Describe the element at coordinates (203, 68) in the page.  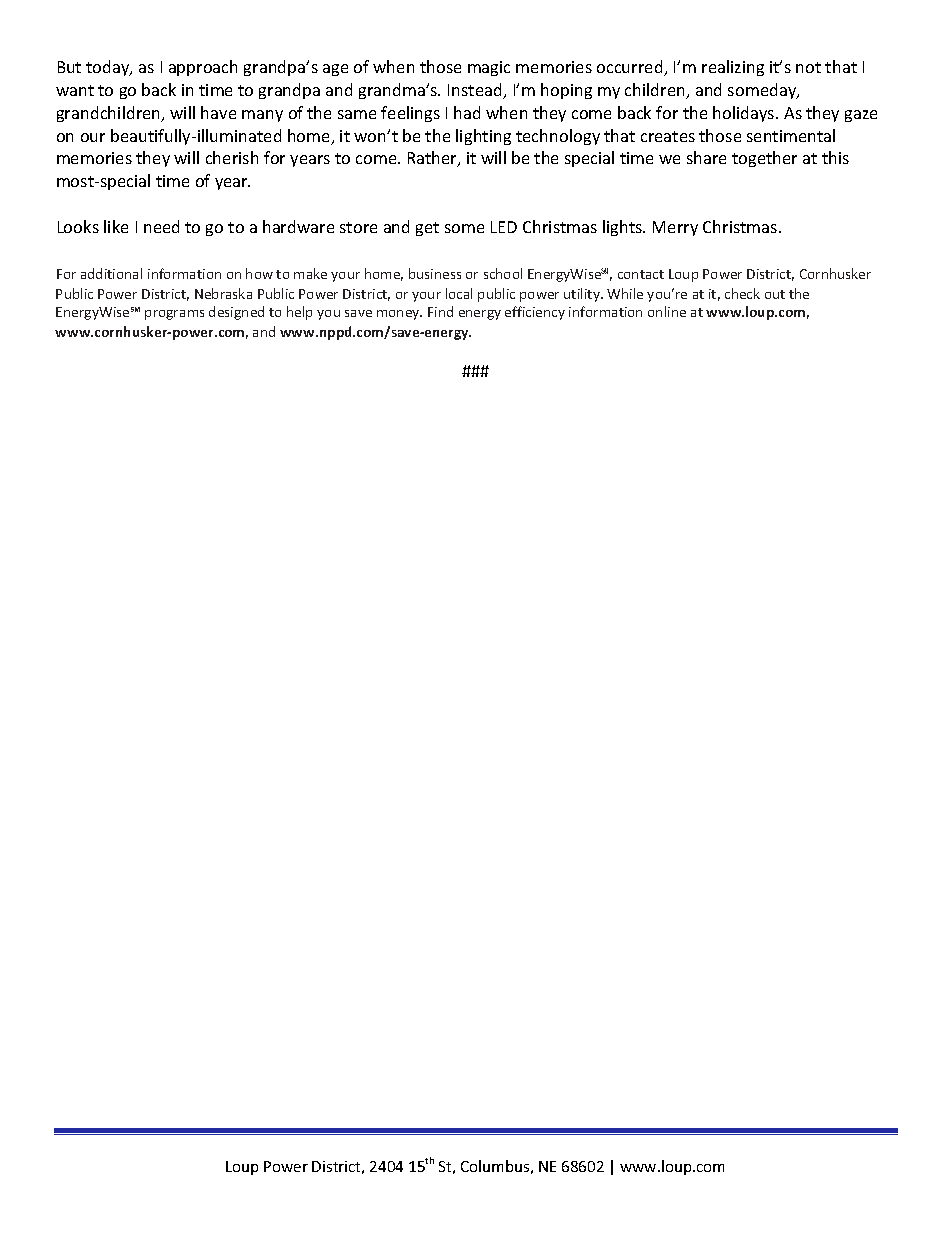
I see `approach` at that location.
